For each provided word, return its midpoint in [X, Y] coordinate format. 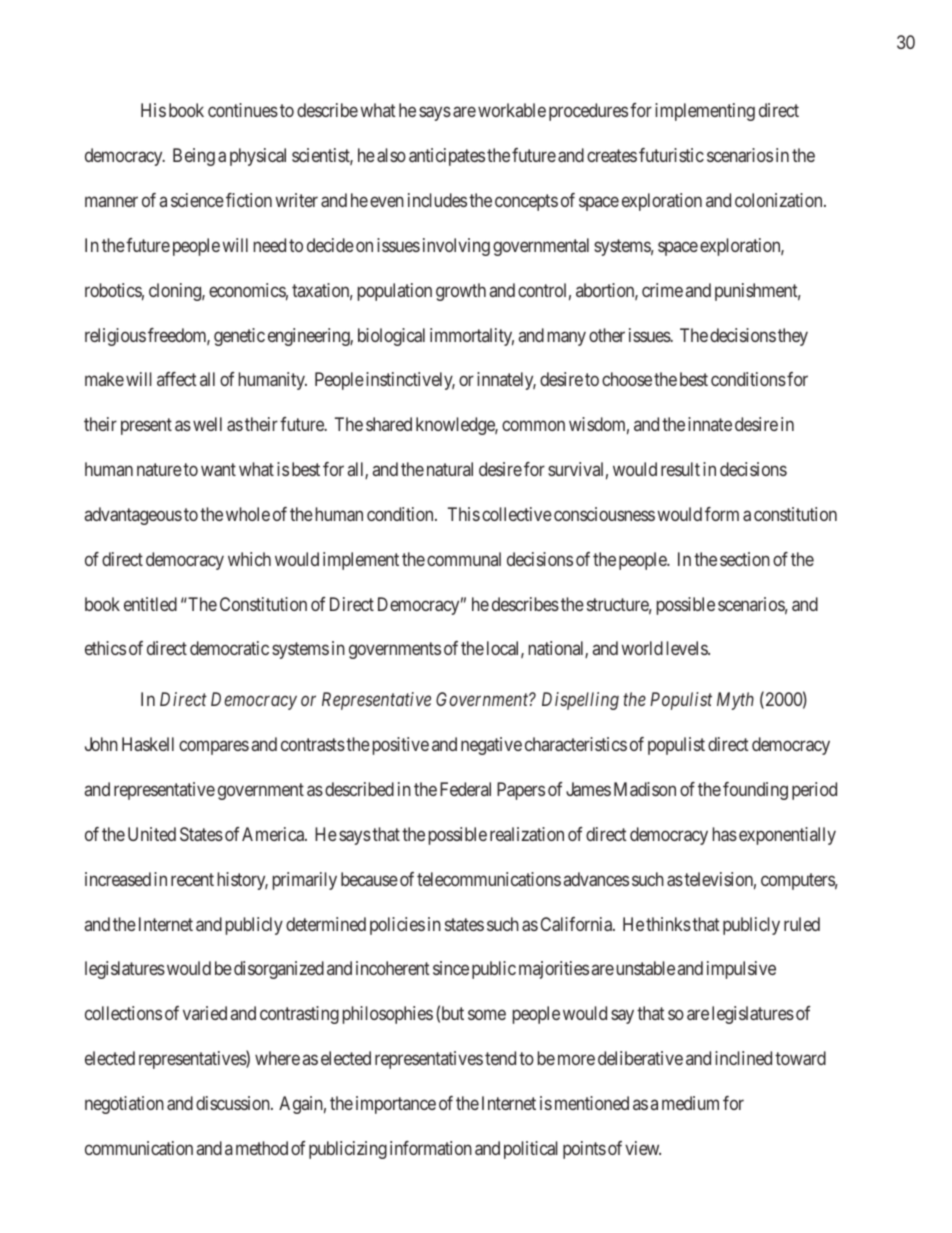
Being [194, 157]
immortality [472, 337]
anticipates [447, 157]
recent [192, 879]
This [464, 514]
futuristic [671, 155]
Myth [735, 701]
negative [491, 746]
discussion [234, 1103]
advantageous [133, 516]
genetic [239, 337]
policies [397, 926]
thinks [668, 924]
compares [214, 748]
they [793, 337]
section [745, 559]
